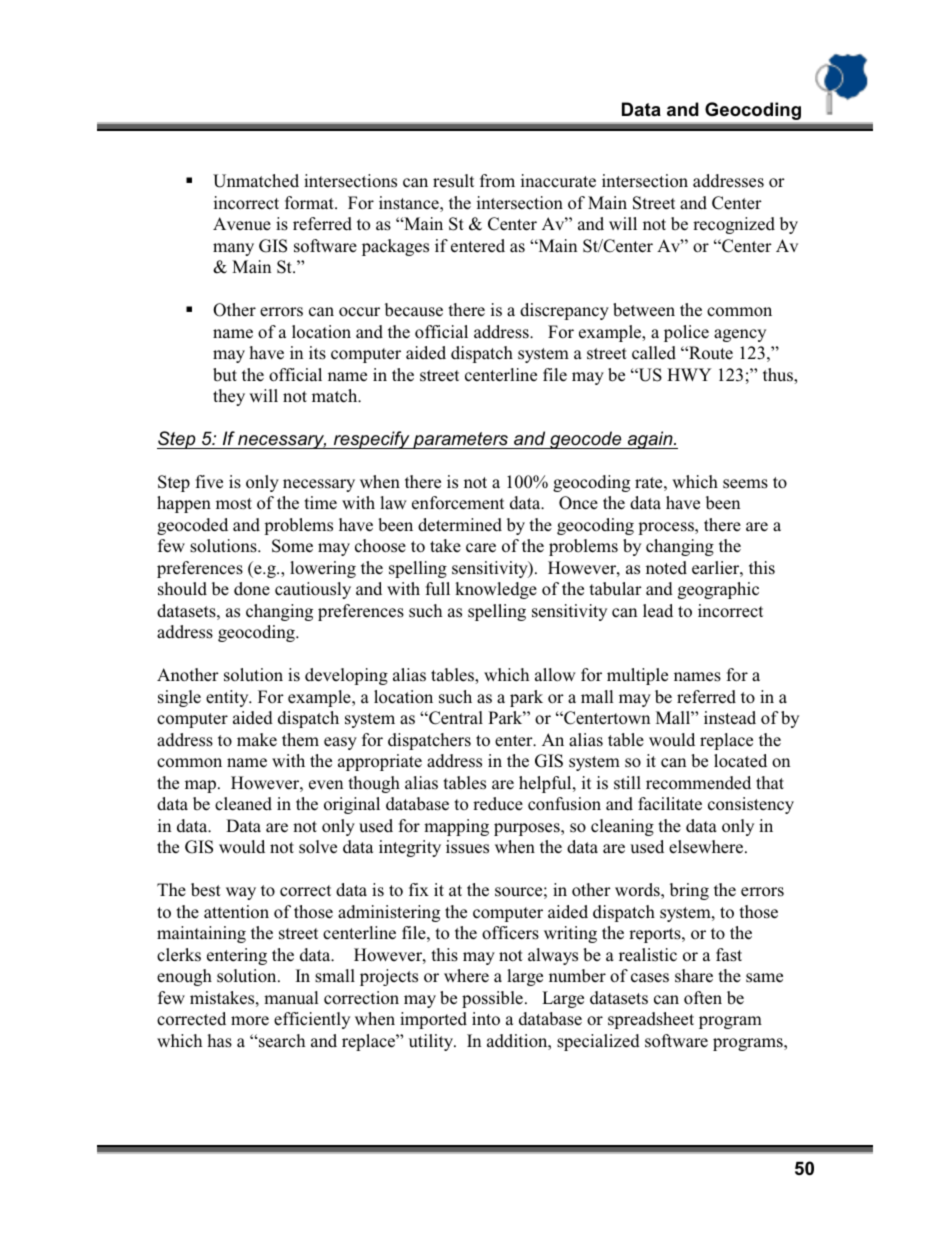 Image resolution: width=952 pixels, height=1233 pixels. What do you see at coordinates (453, 181) in the image?
I see `result` at bounding box center [453, 181].
